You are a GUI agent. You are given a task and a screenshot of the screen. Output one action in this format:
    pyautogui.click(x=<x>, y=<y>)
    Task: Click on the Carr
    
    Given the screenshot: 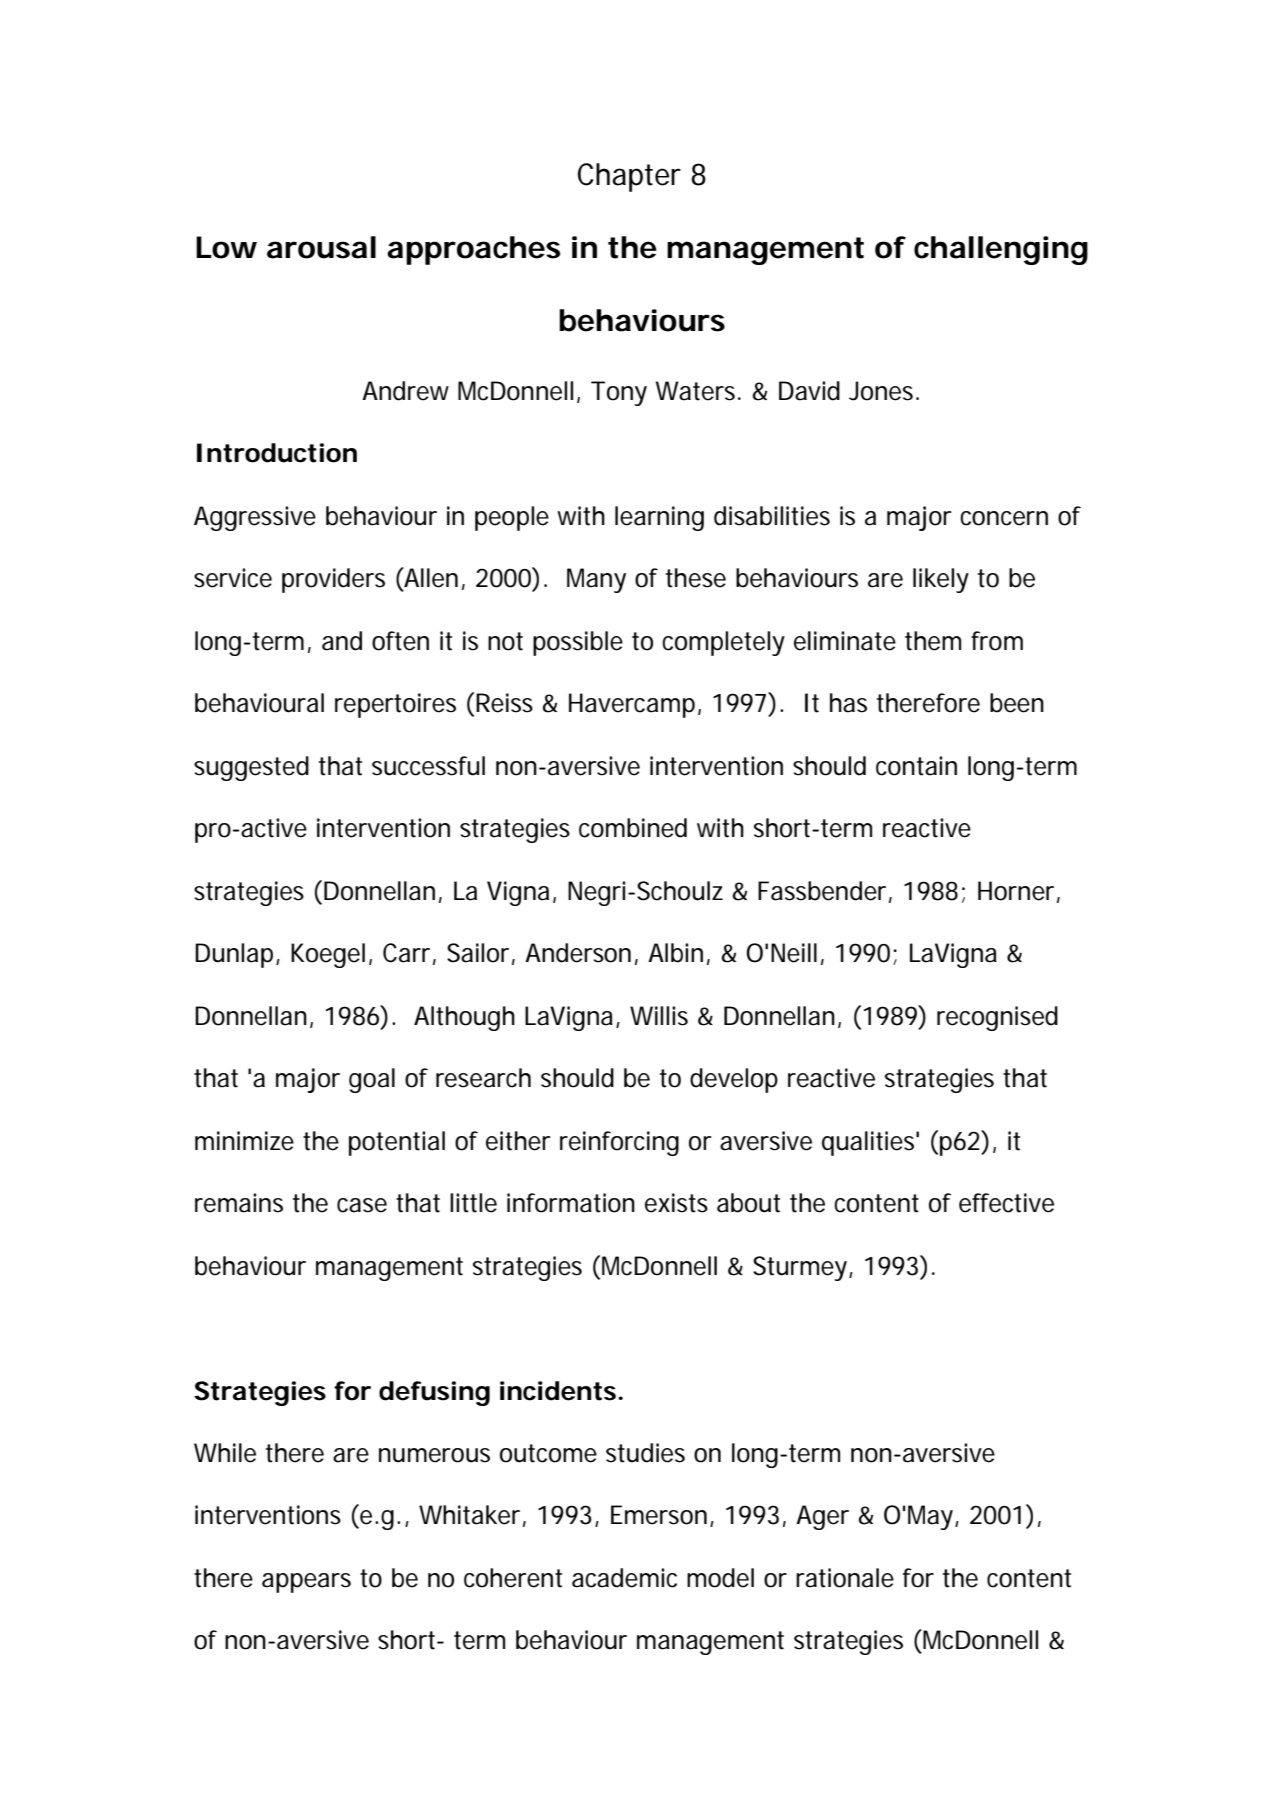 What is the action you would take?
    pyautogui.click(x=409, y=954)
